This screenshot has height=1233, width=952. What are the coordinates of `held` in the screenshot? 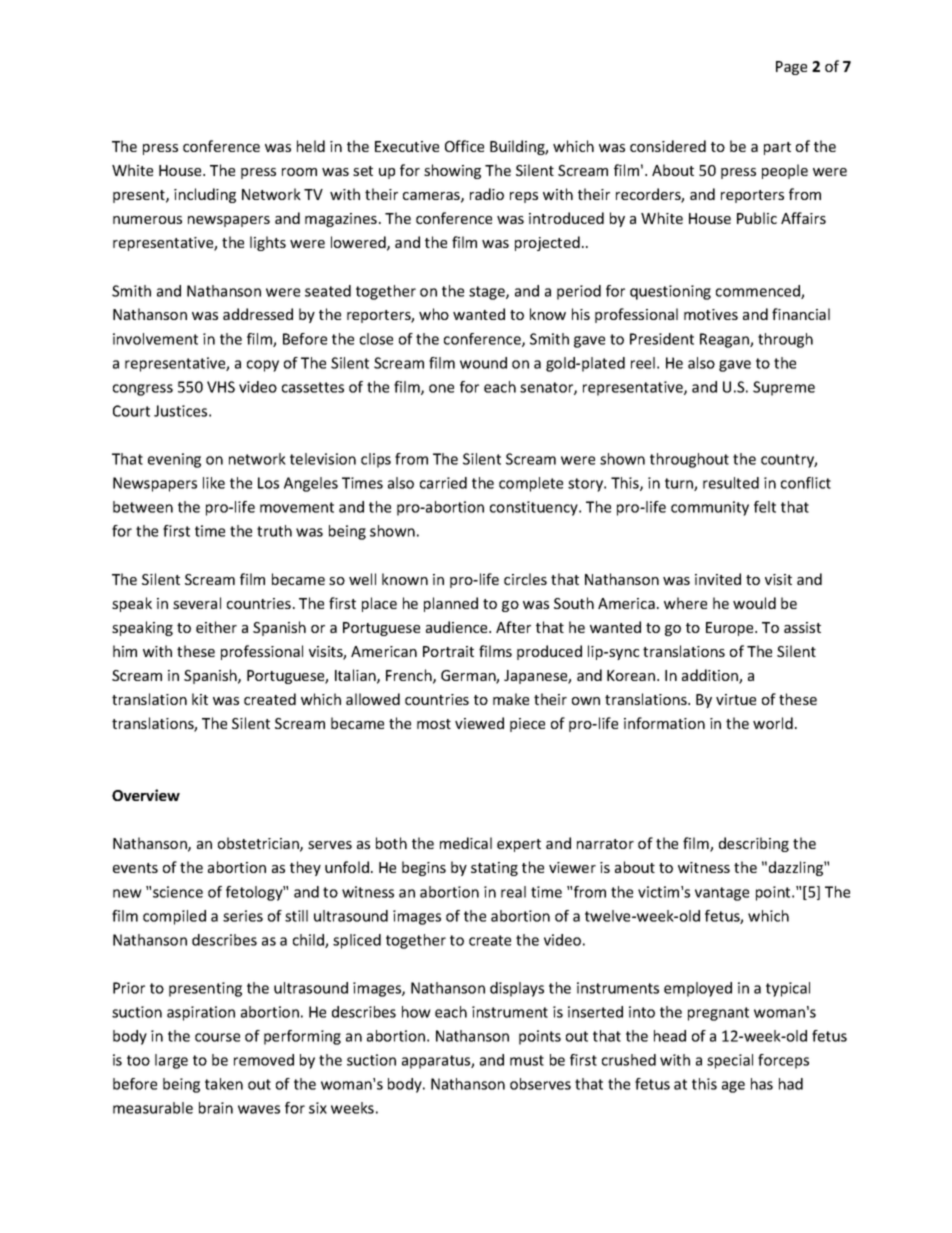 It's located at (311, 146).
